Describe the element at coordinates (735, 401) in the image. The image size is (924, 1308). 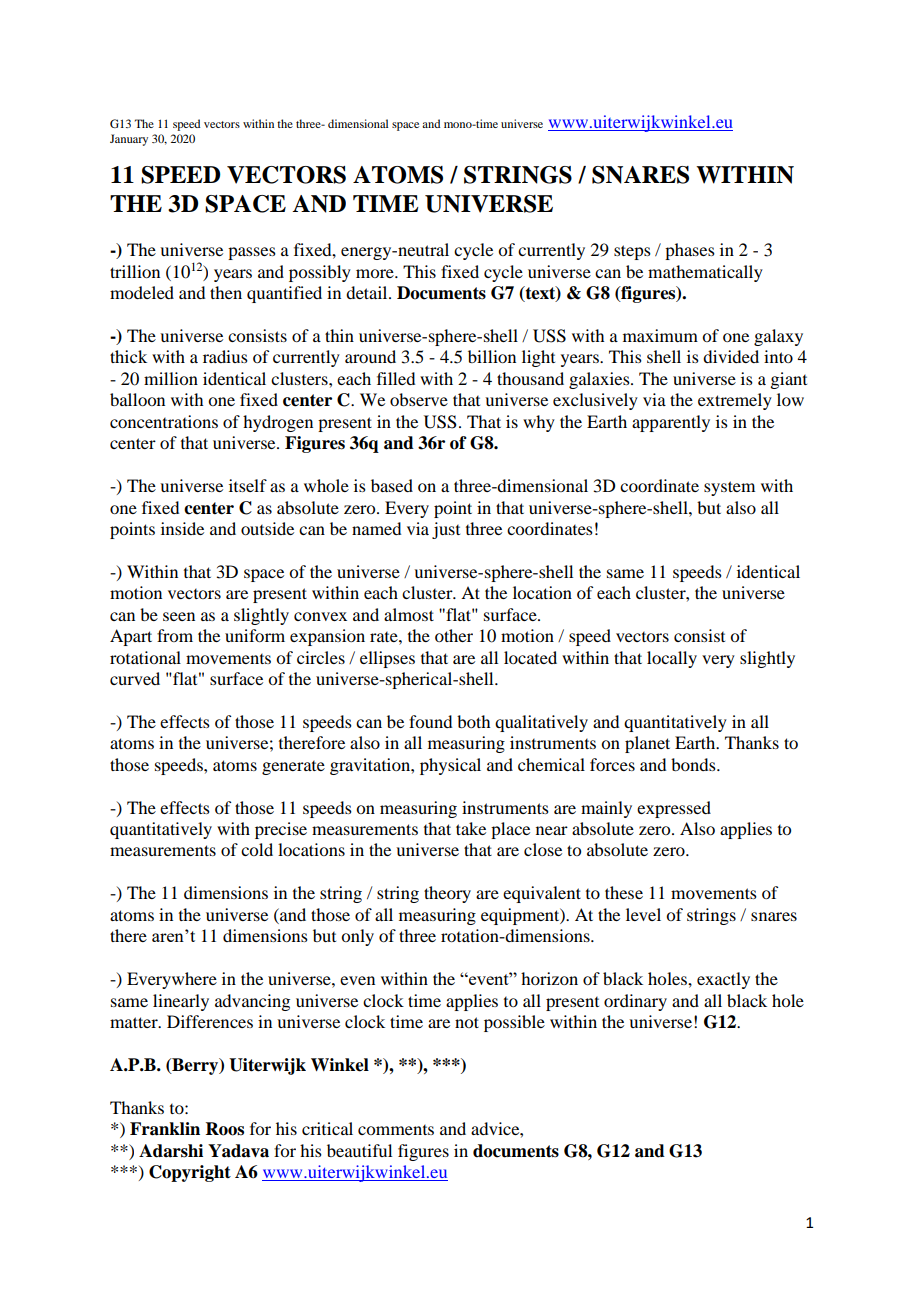
I see `extremely` at that location.
